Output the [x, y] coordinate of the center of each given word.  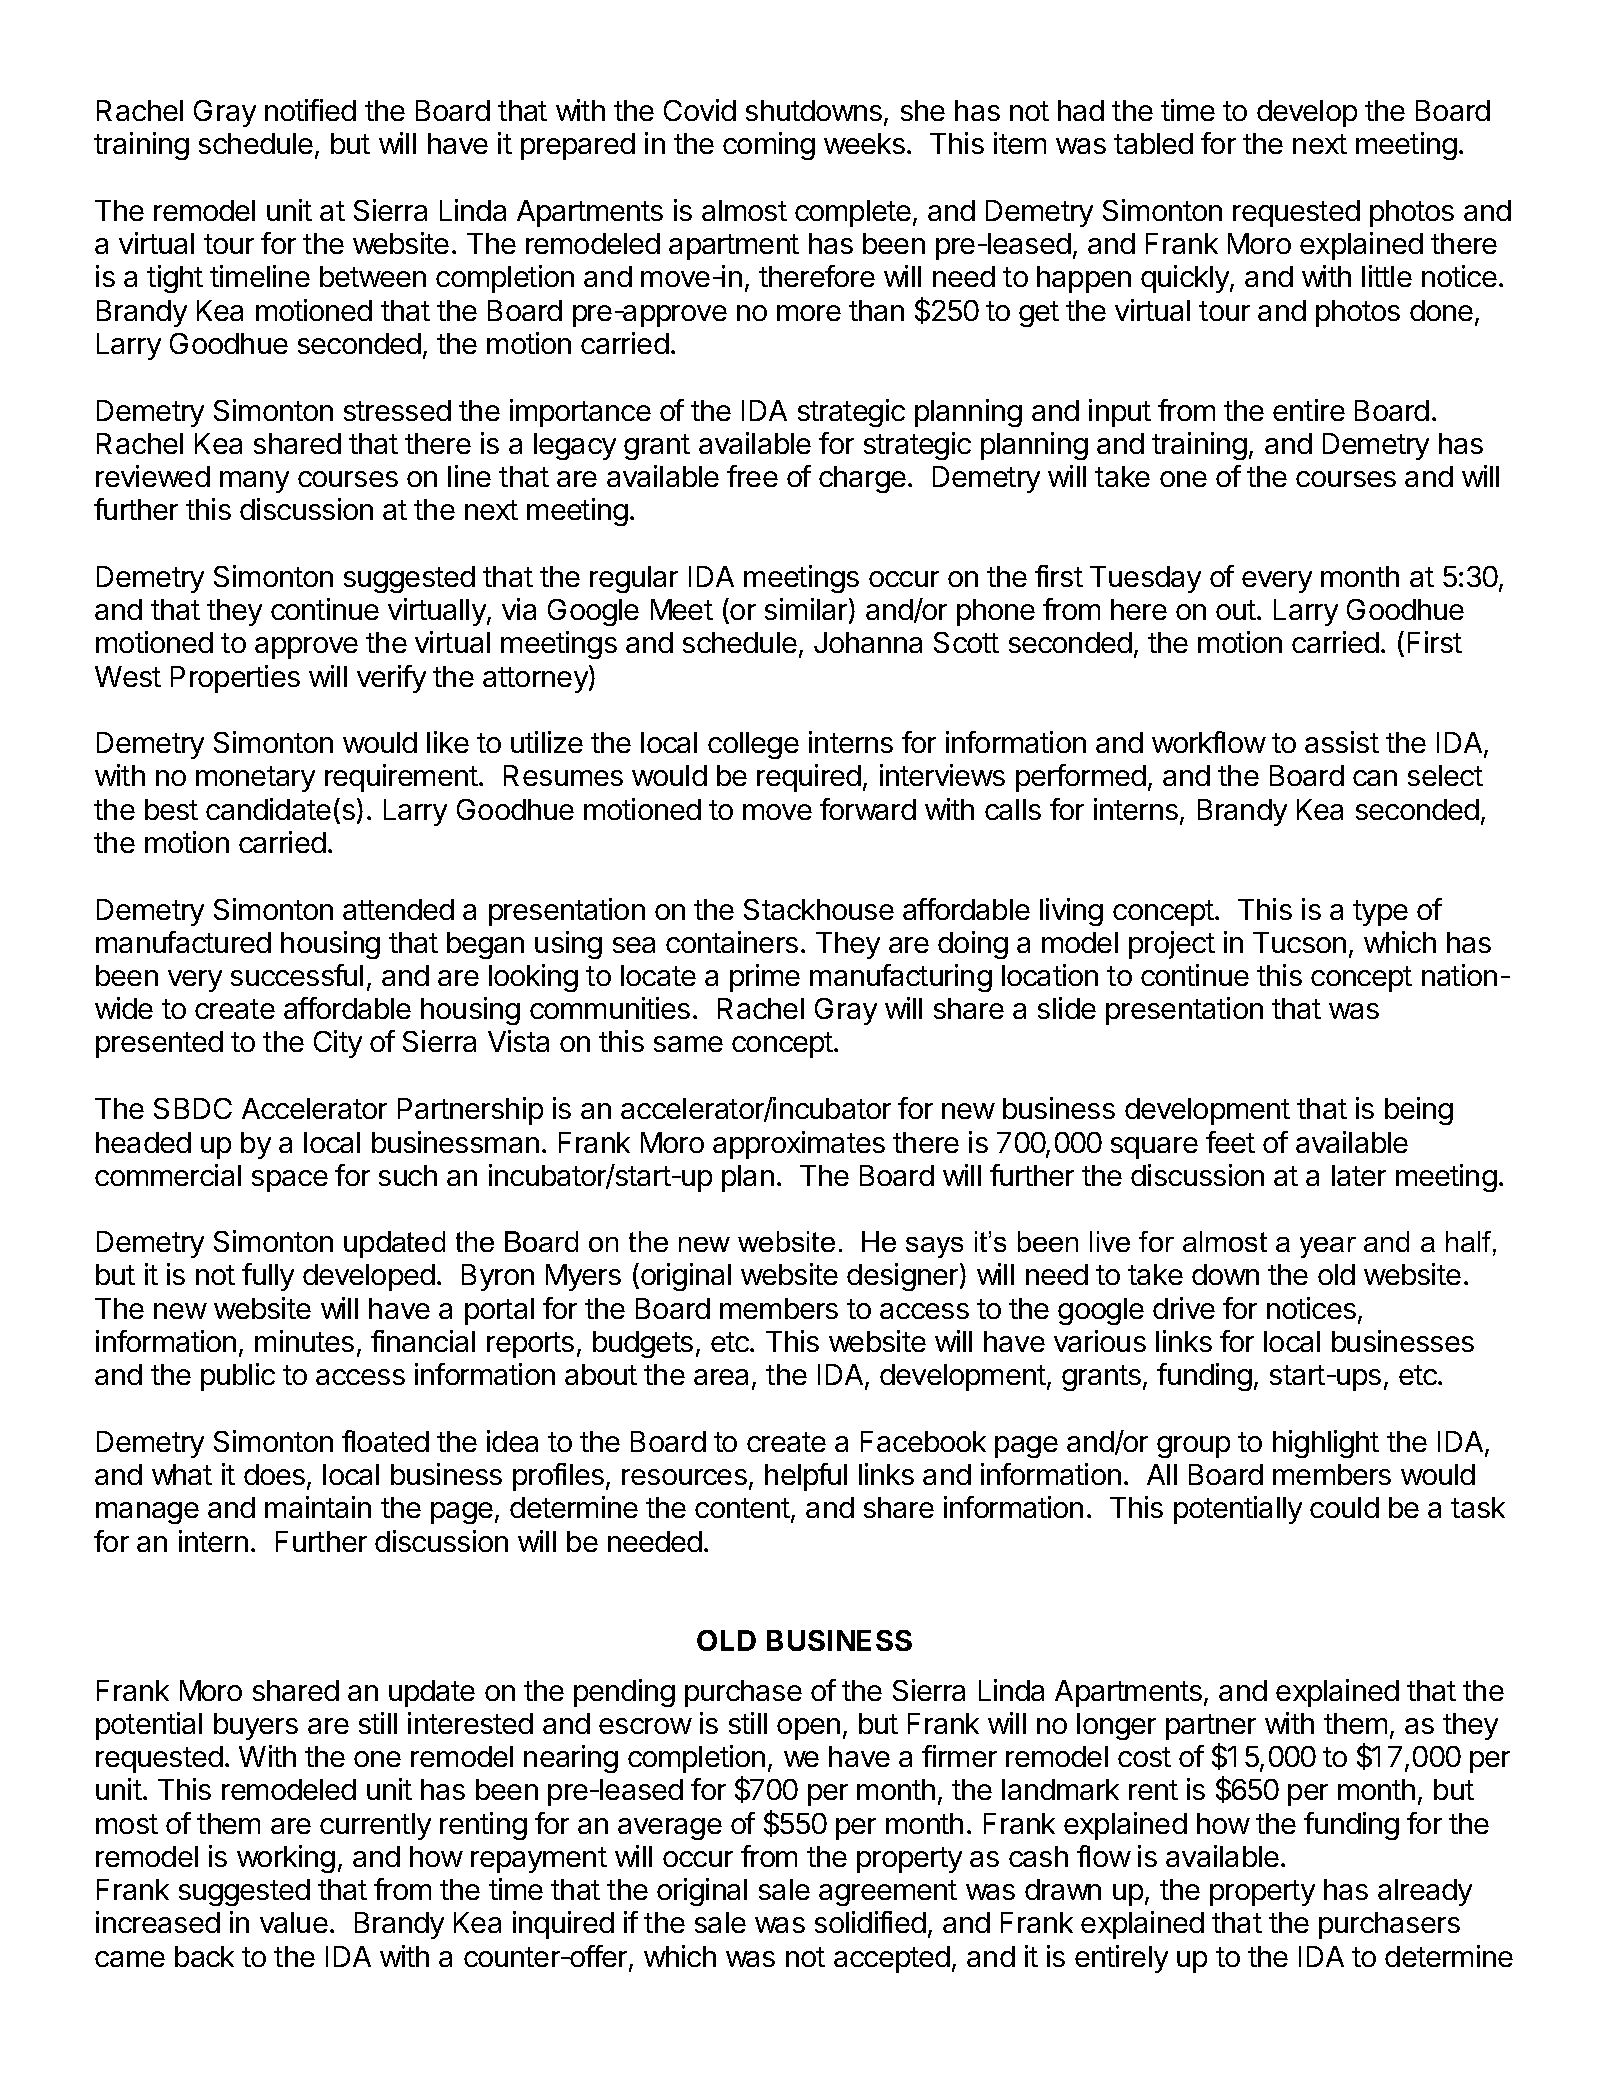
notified [310, 110]
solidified [870, 1922]
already [1425, 1892]
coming [769, 146]
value [294, 1922]
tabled [1153, 143]
